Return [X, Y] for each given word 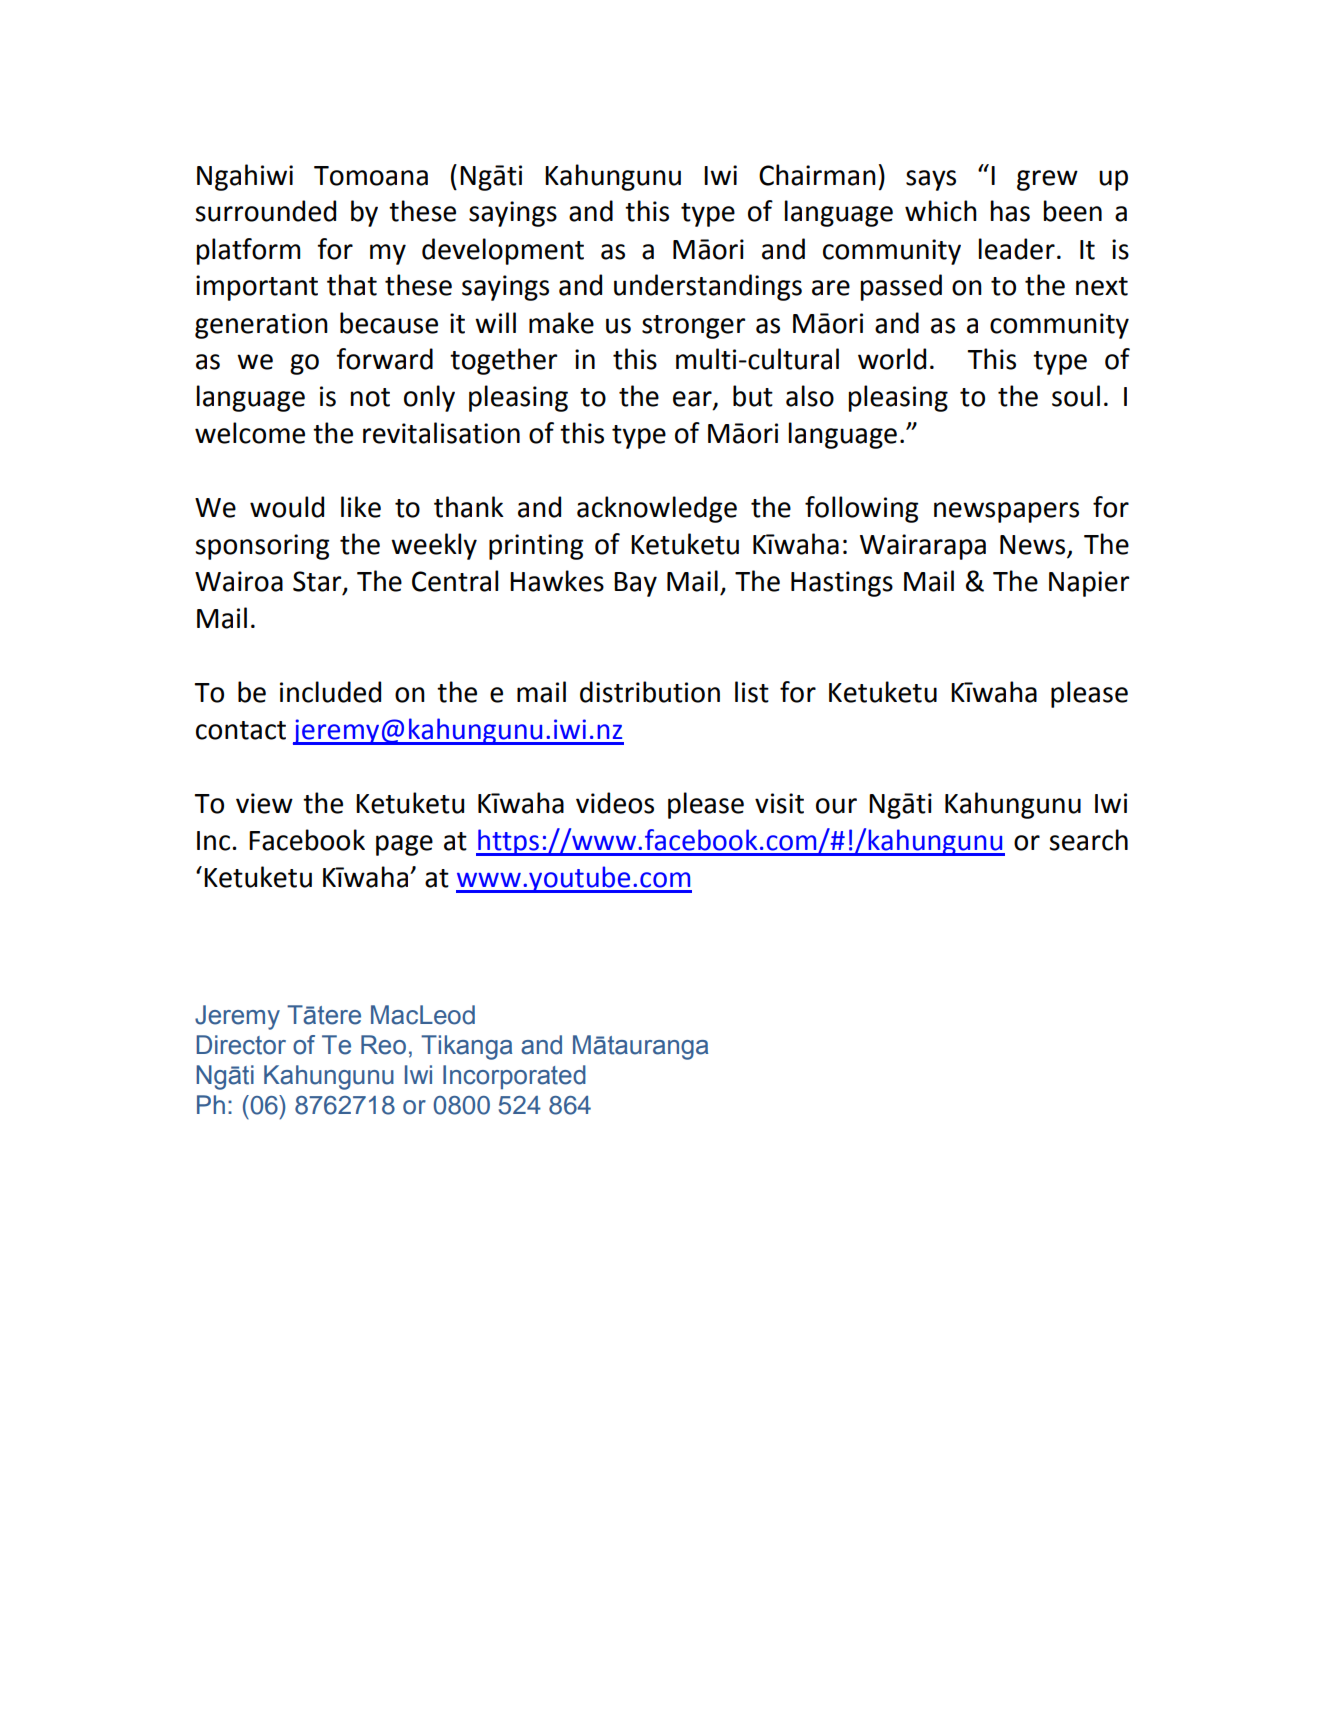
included [330, 692]
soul [1076, 396]
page [404, 845]
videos [615, 803]
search [1088, 840]
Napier [1089, 584]
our [836, 806]
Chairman [817, 175]
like [361, 507]
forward [384, 359]
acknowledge [657, 509]
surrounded [265, 211]
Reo [383, 1045]
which [941, 211]
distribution [650, 692]
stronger [693, 327]
